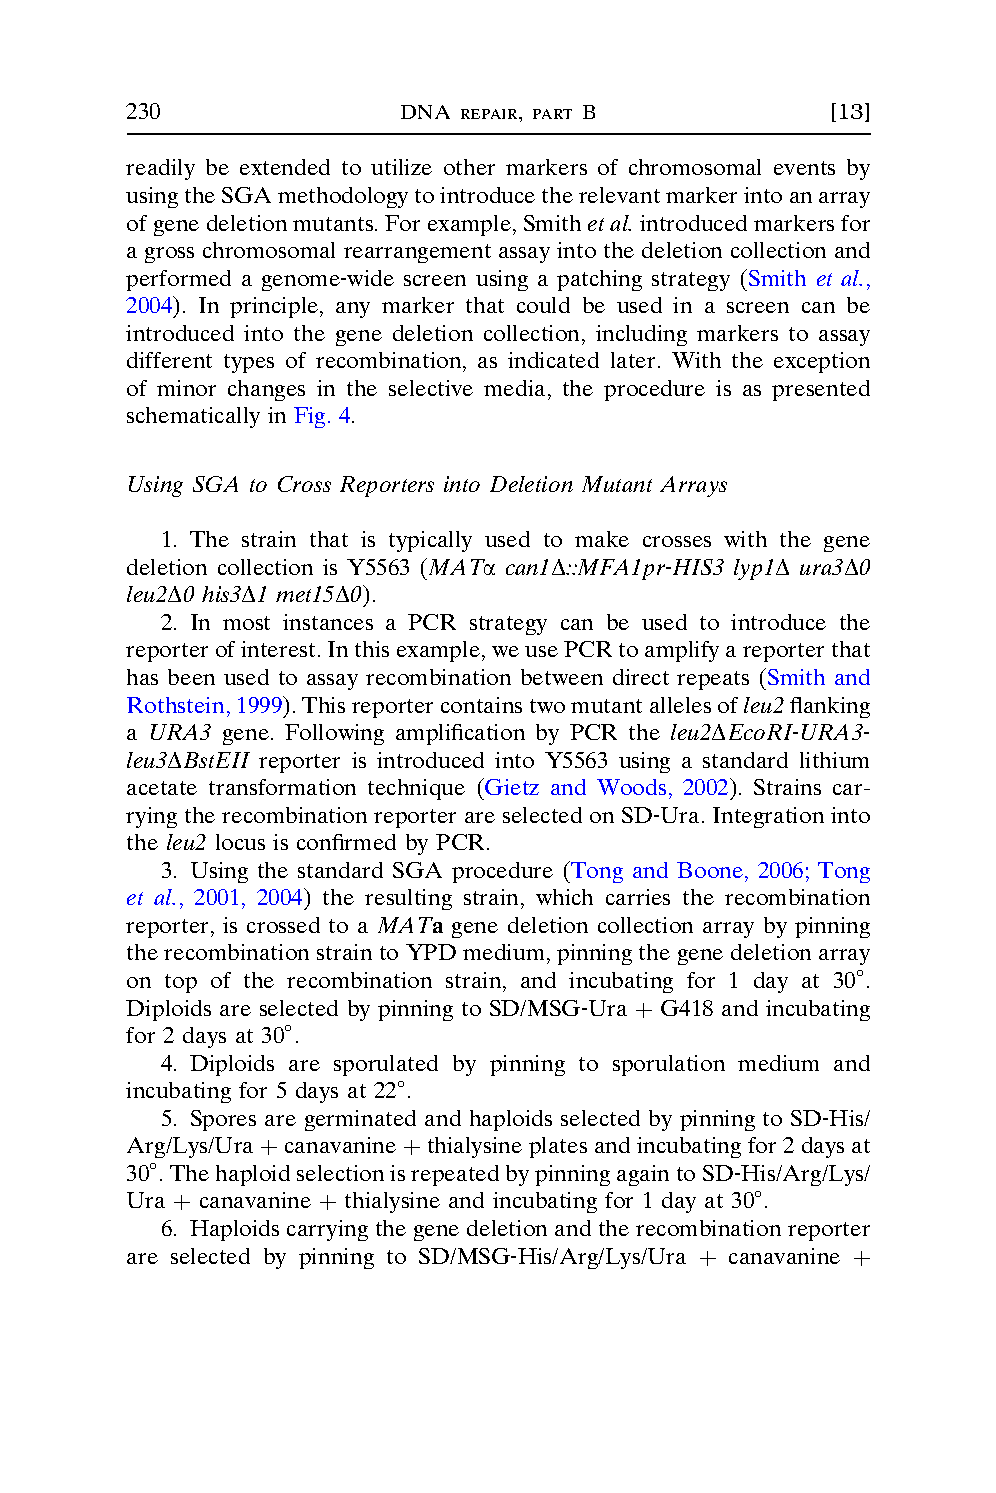  I want to click on contains, so click(481, 705).
